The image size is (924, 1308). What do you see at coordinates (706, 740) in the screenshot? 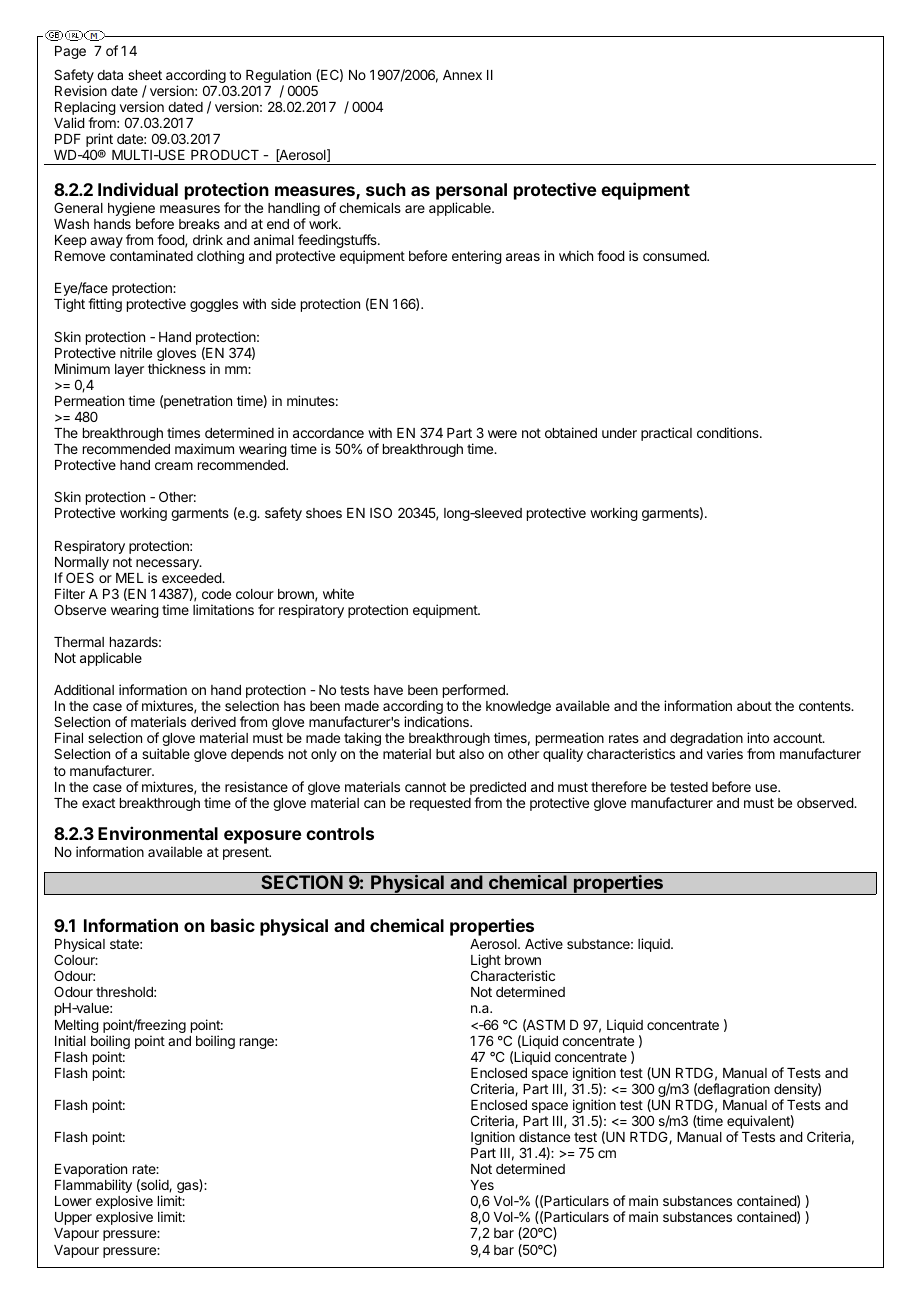
I see `degradation` at bounding box center [706, 740].
